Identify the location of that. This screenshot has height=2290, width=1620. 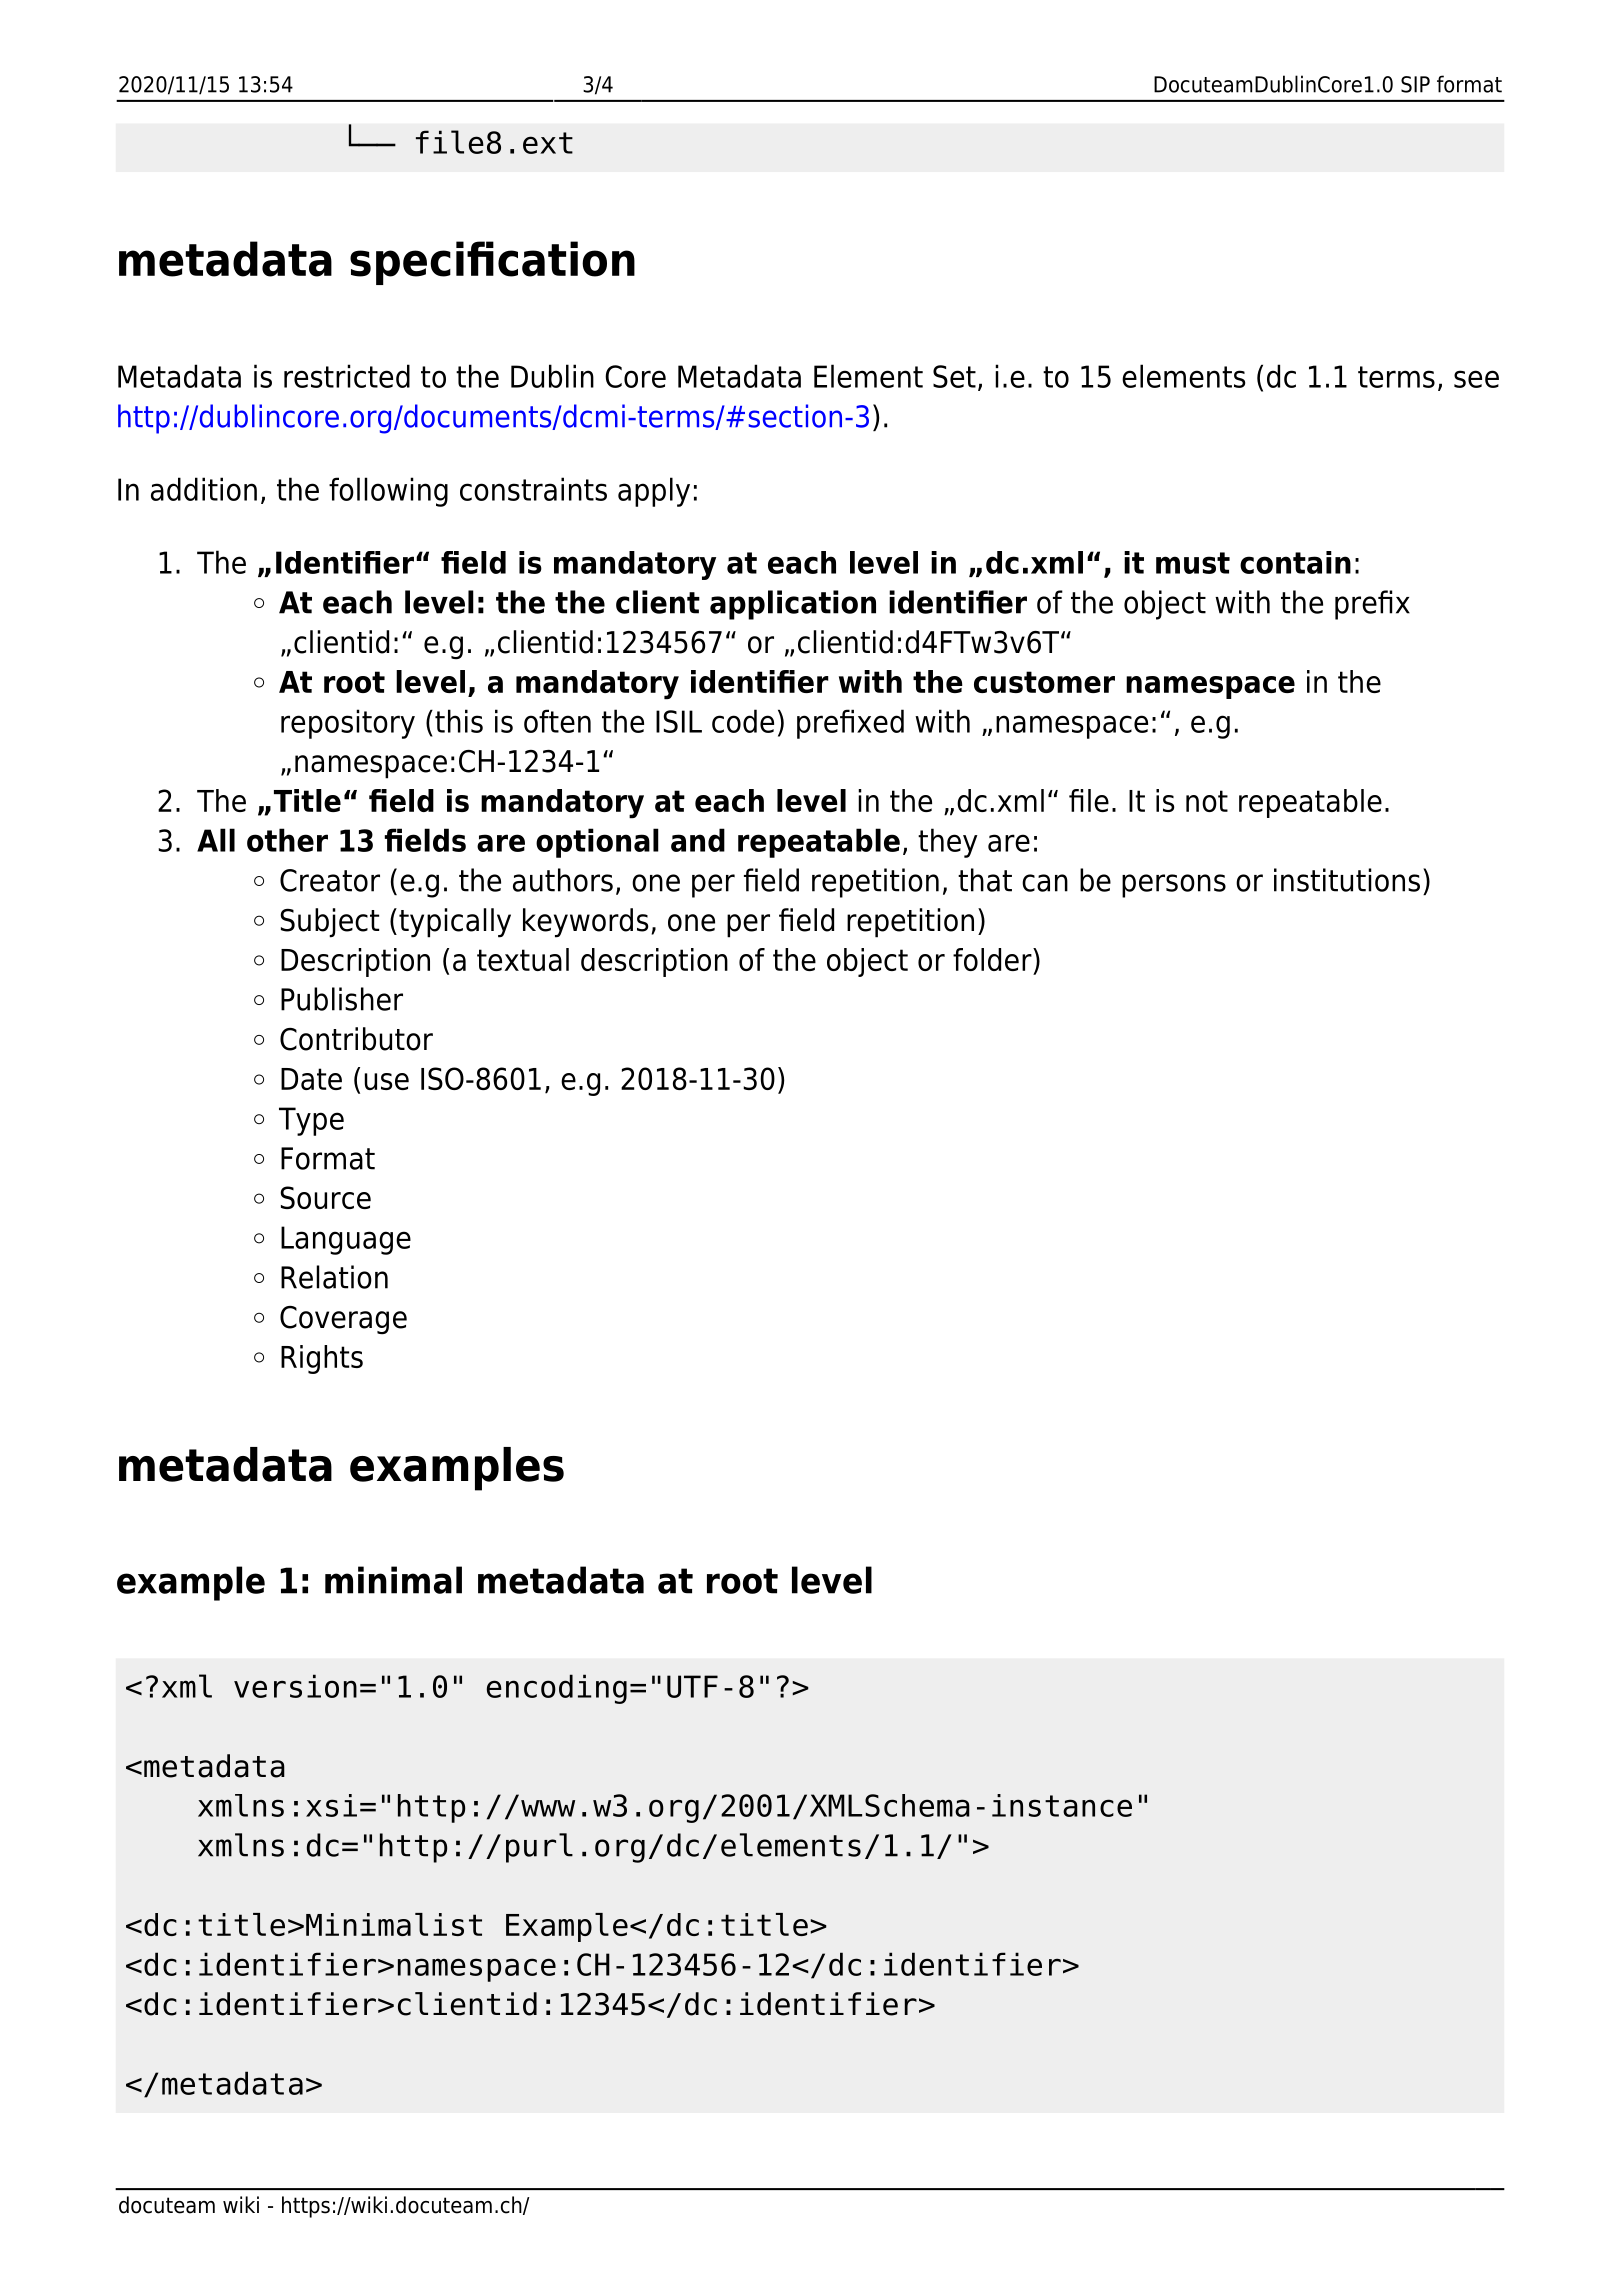
(985, 880).
